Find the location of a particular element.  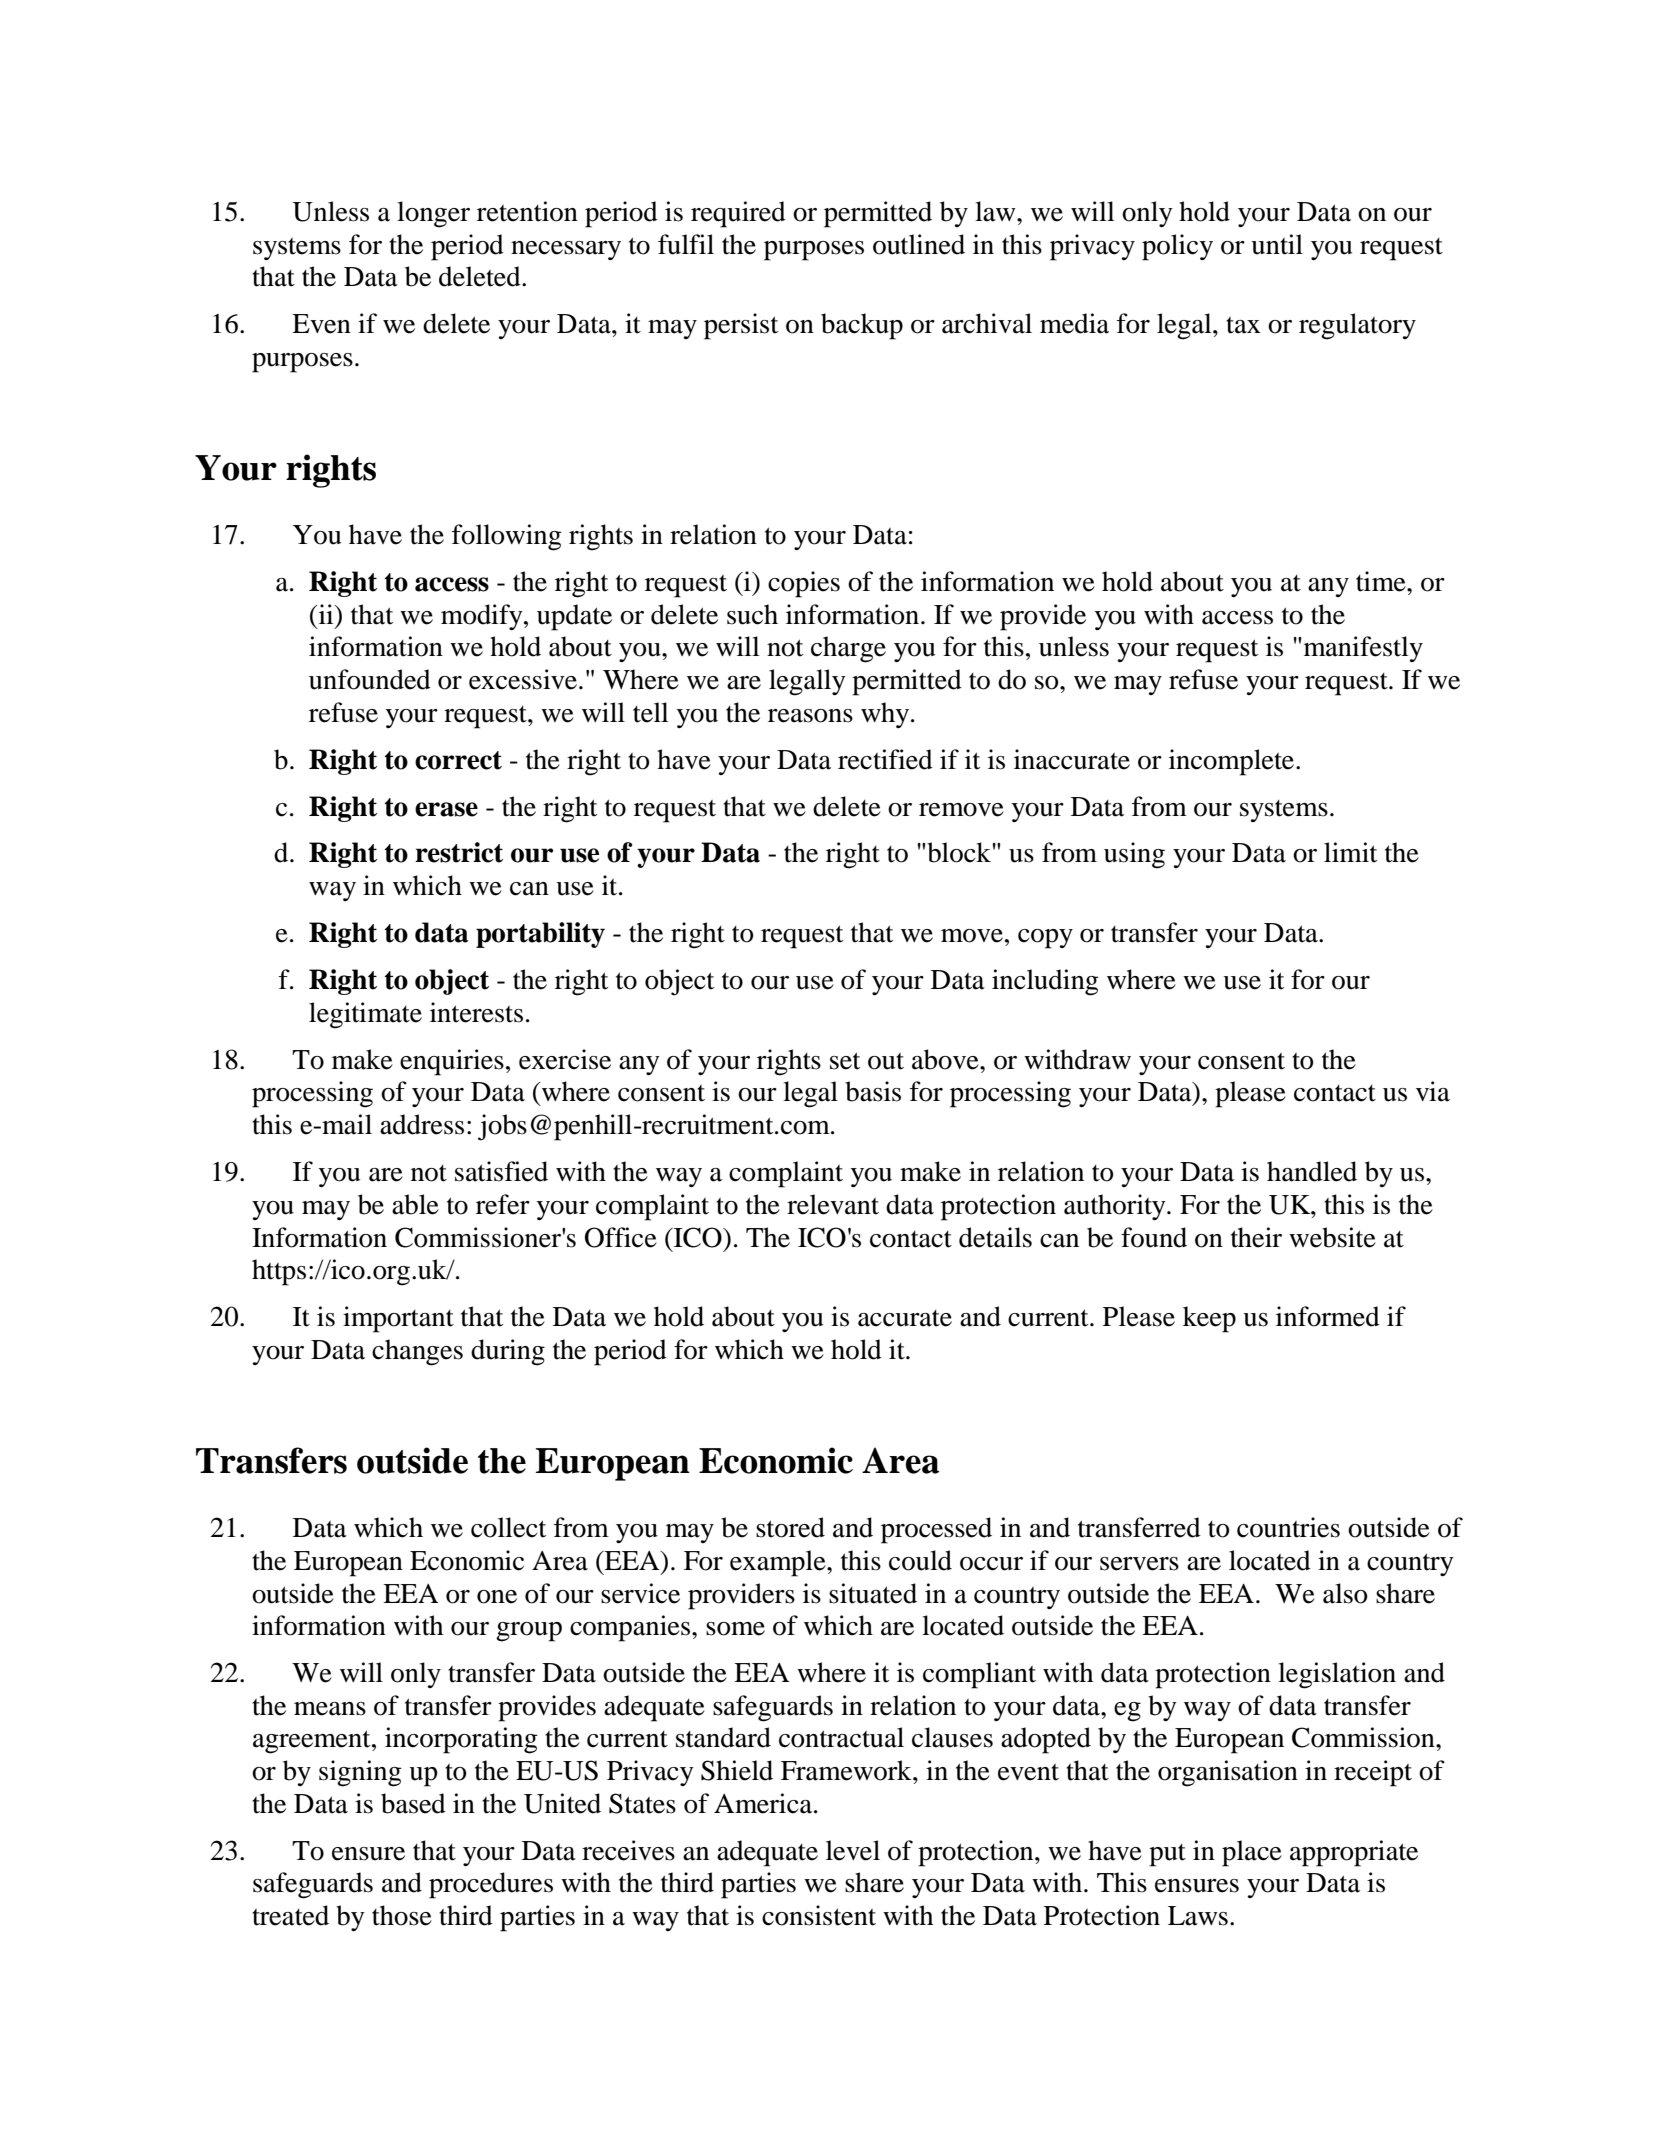

stored is located at coordinates (790, 1527).
